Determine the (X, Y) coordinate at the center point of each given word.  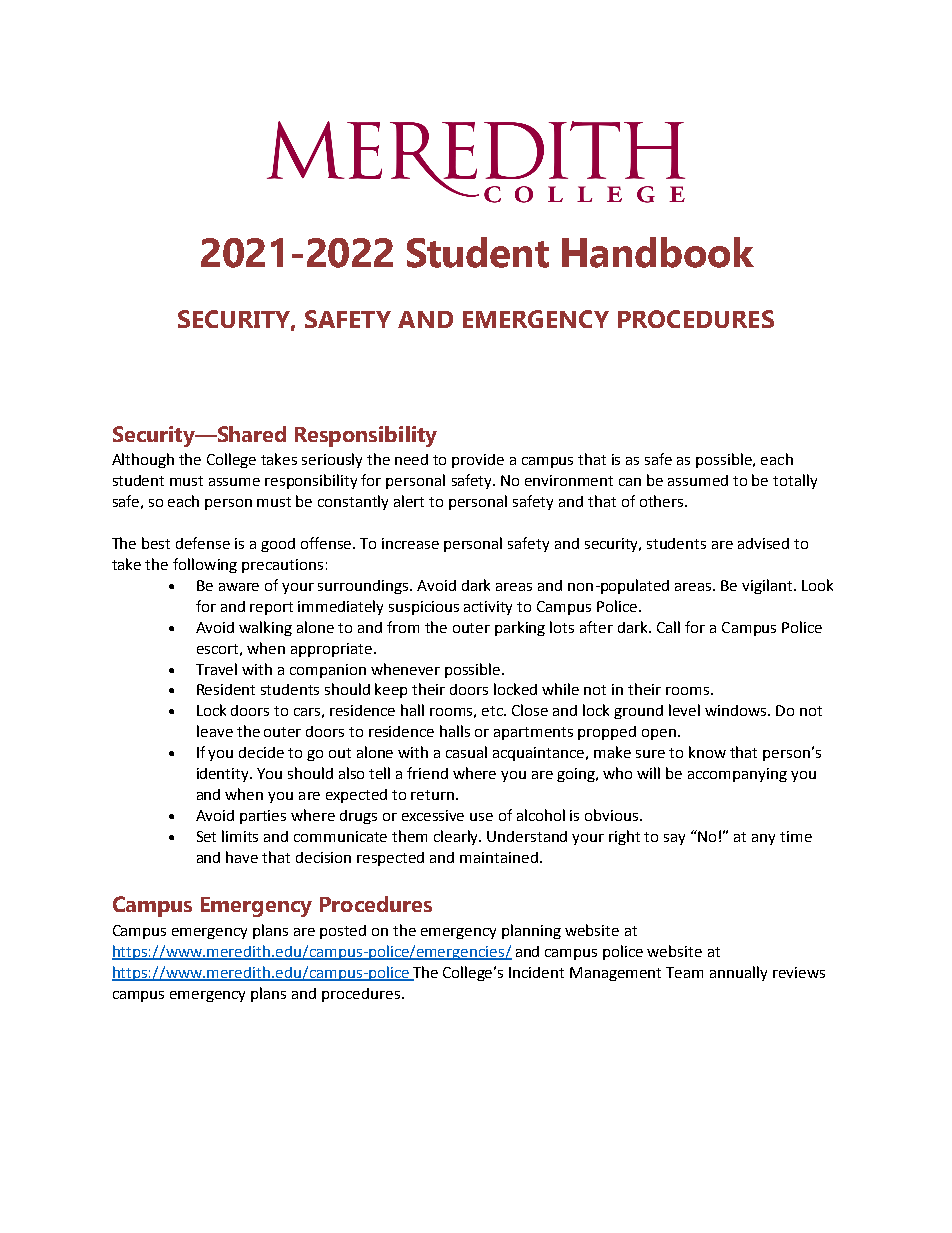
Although (143, 460)
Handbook (658, 252)
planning (531, 931)
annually (738, 973)
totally (795, 481)
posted (343, 932)
